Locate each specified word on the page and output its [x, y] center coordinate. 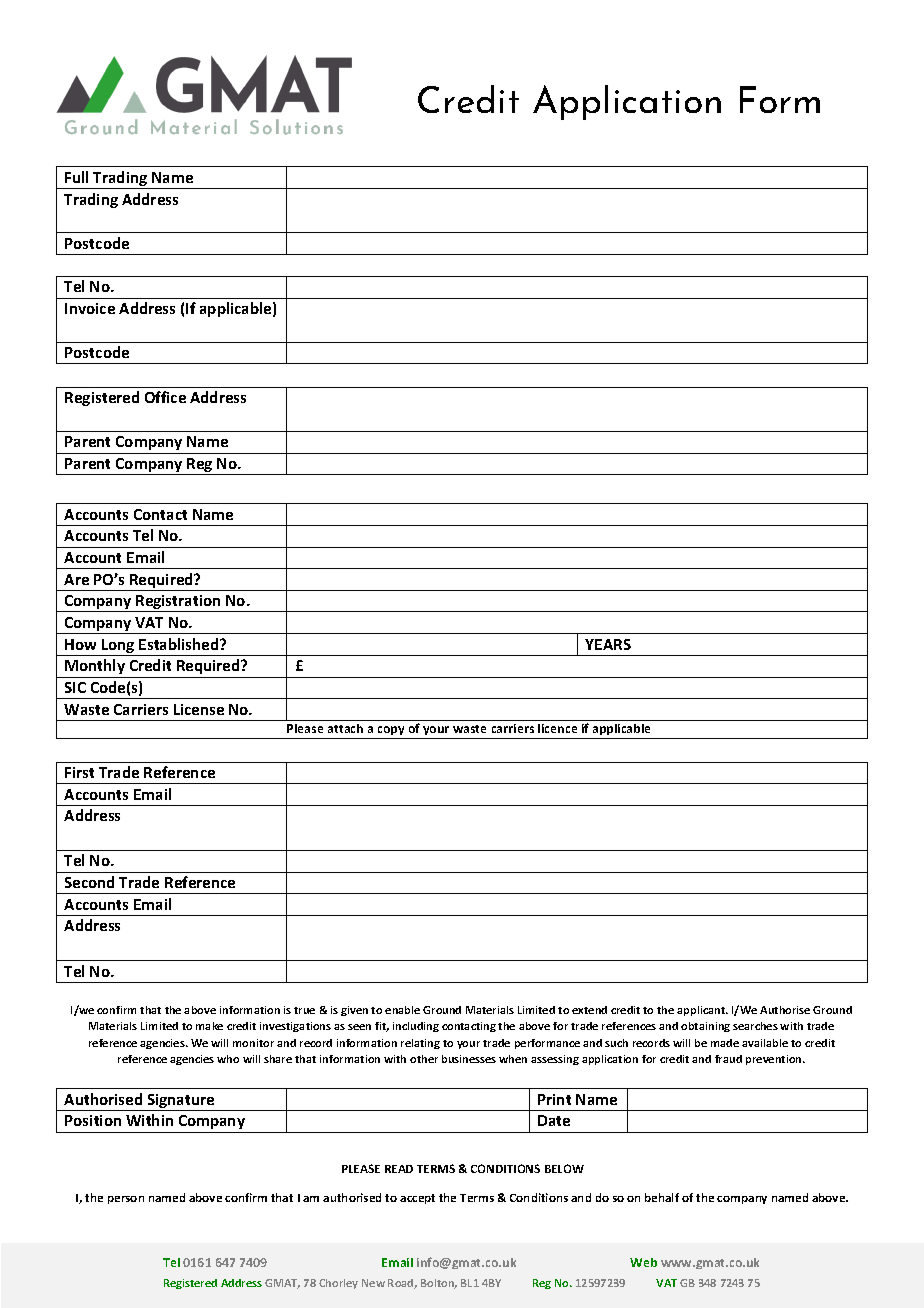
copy [391, 732]
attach [345, 728]
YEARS [608, 644]
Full [76, 177]
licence [557, 728]
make [209, 1026]
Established [180, 644]
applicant [702, 1011]
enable [402, 1010]
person [126, 1200]
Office [165, 397]
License [199, 709]
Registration [178, 603]
